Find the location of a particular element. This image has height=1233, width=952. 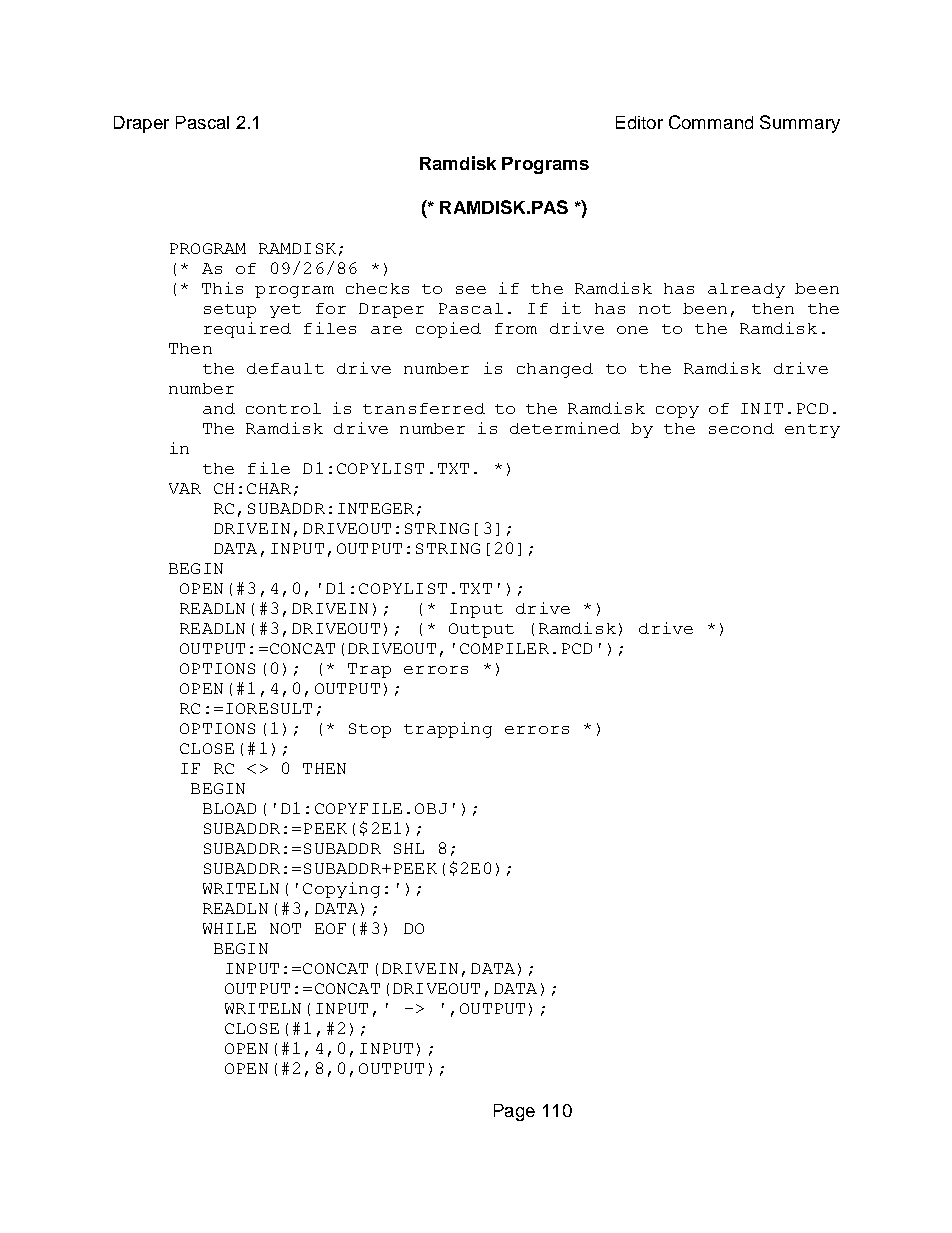

Editor is located at coordinates (639, 122).
